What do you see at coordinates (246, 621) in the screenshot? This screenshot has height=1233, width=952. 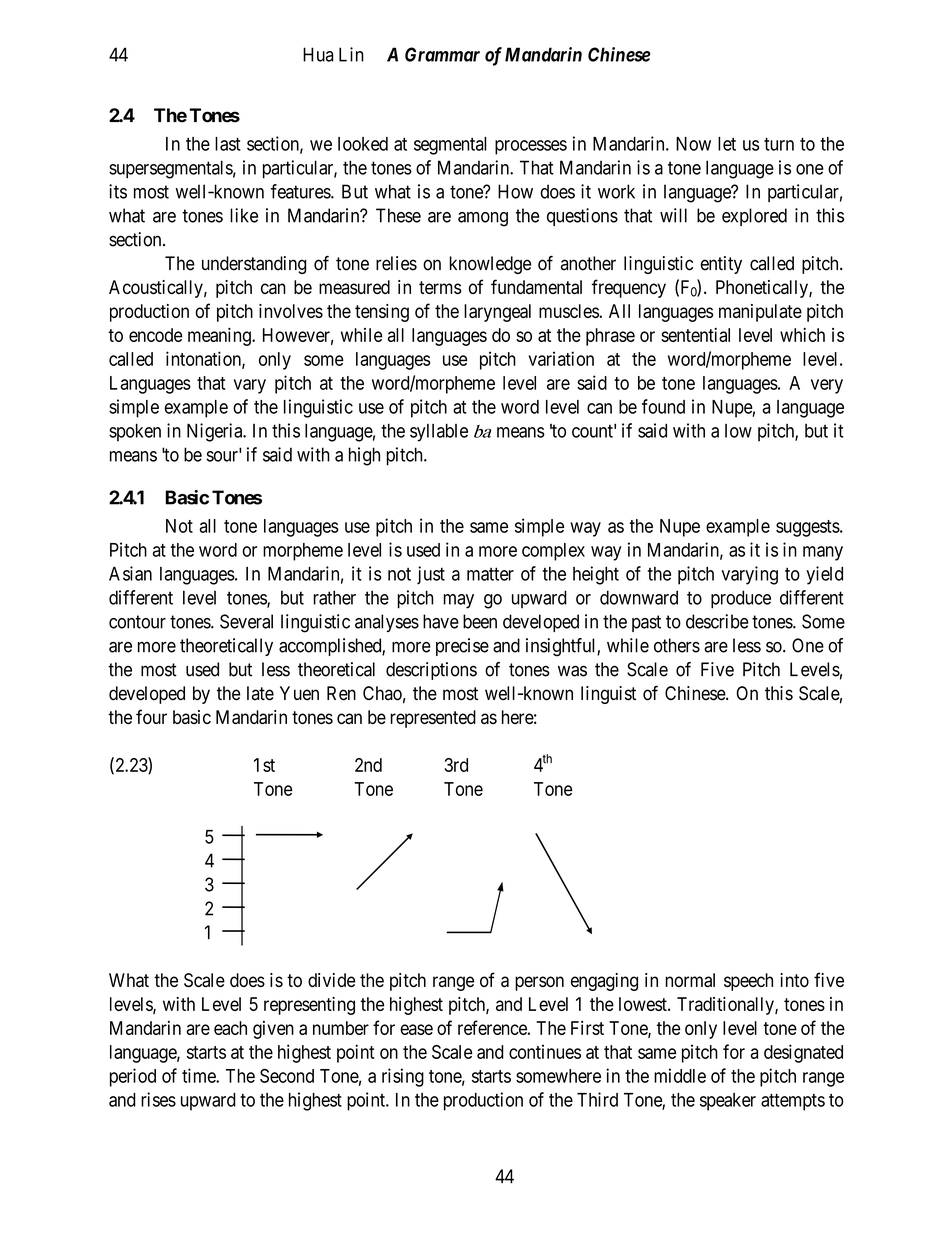 I see `Several` at bounding box center [246, 621].
